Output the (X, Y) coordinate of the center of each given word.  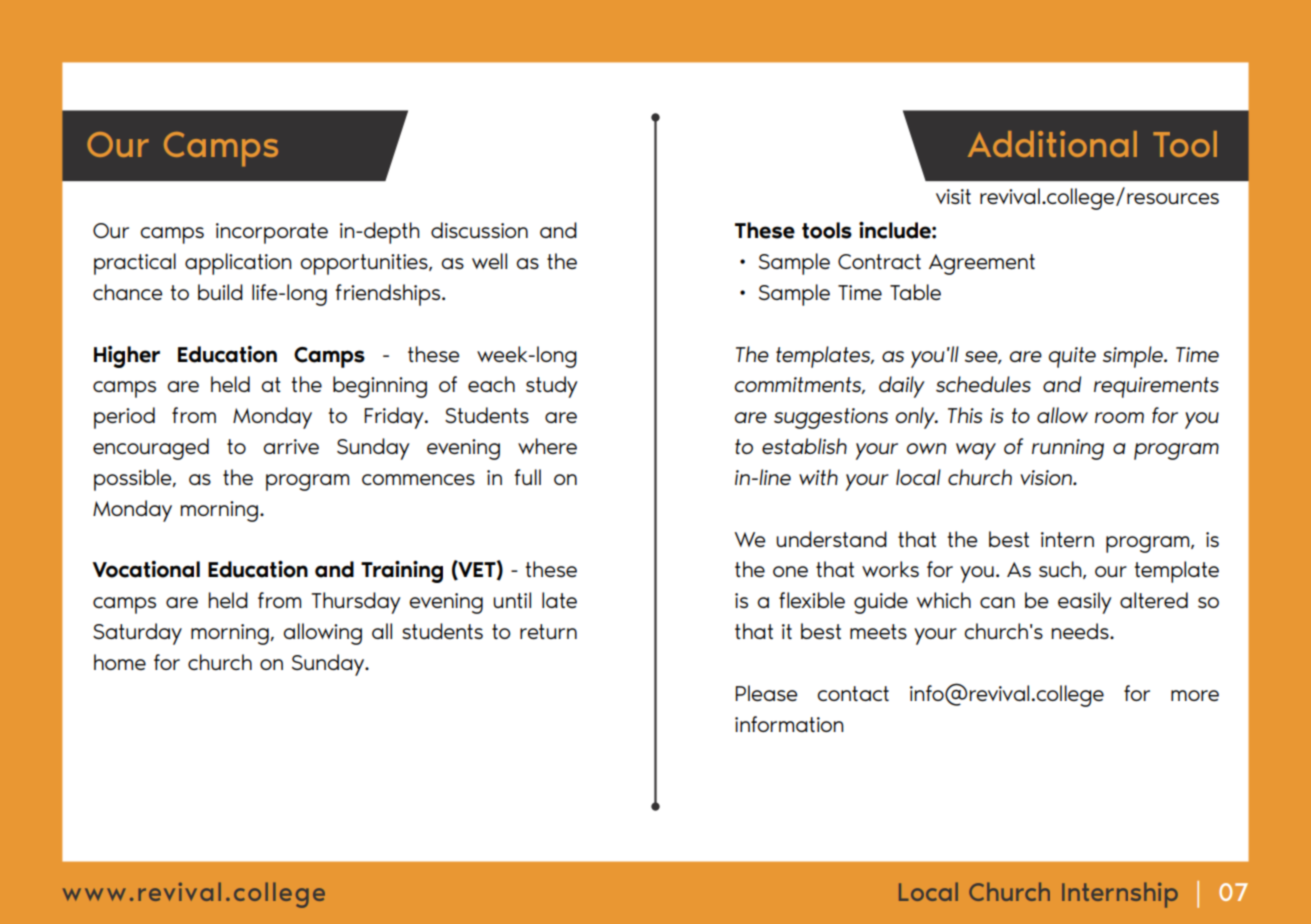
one (790, 571)
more (1195, 695)
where (547, 446)
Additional (1052, 144)
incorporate (272, 233)
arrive (291, 446)
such (1061, 570)
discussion (479, 230)
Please (766, 693)
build (220, 292)
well (489, 261)
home (120, 662)
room (1119, 417)
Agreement (982, 264)
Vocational (146, 569)
